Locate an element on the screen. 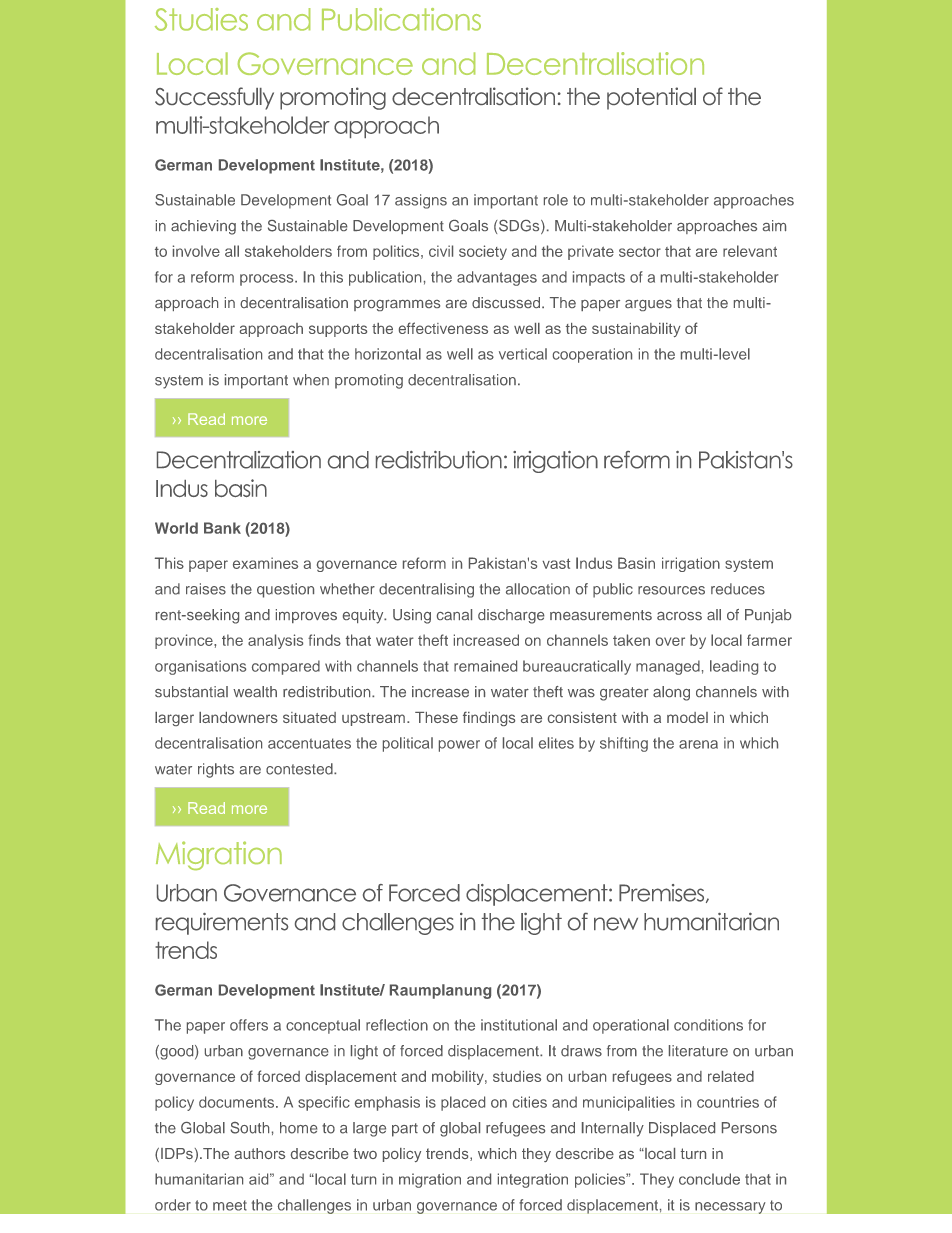 The image size is (952, 1233). Premises is located at coordinates (663, 893).
